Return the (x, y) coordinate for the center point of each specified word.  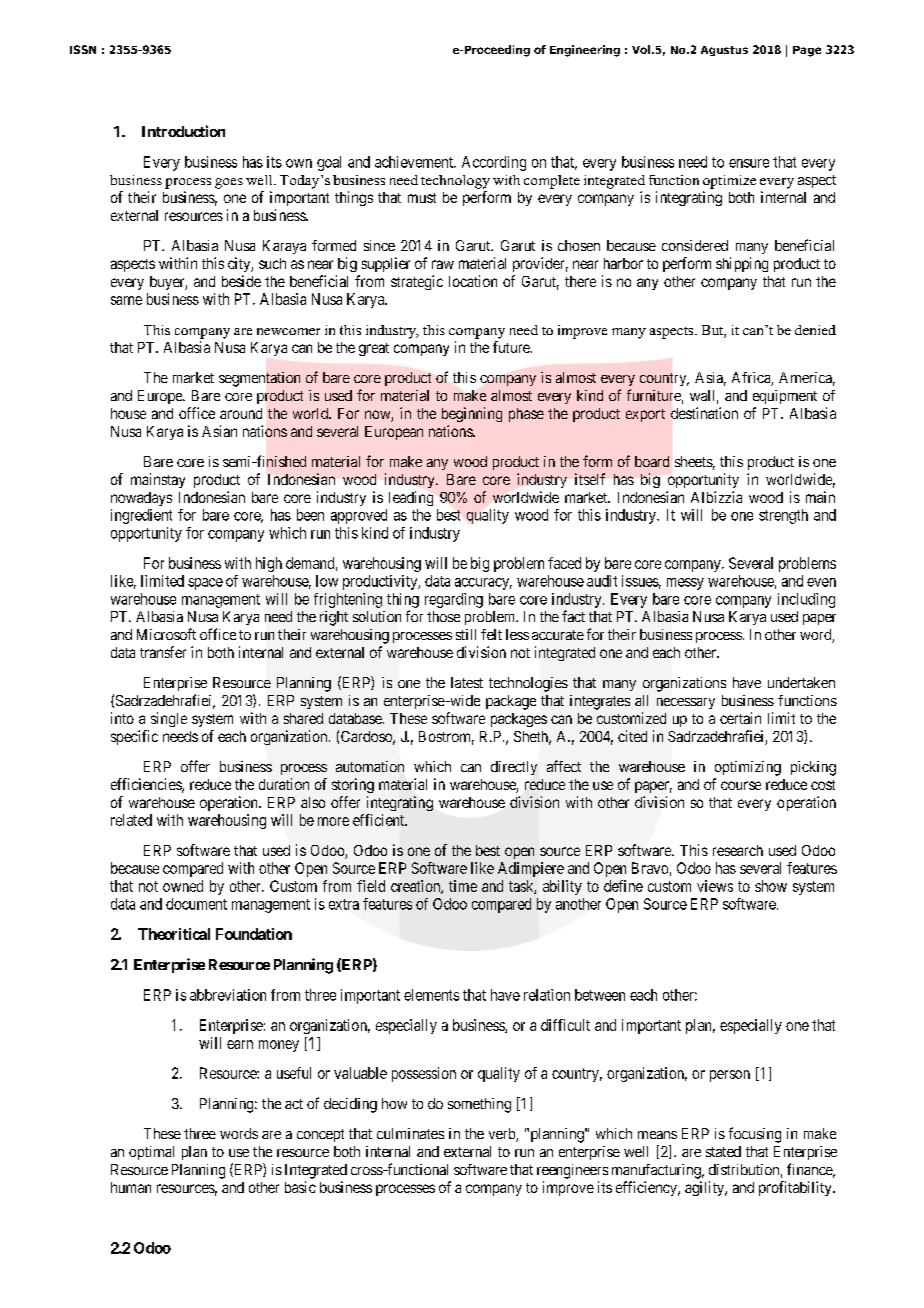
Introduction (183, 131)
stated (723, 1151)
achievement (415, 162)
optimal (151, 1153)
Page (807, 51)
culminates (410, 1133)
